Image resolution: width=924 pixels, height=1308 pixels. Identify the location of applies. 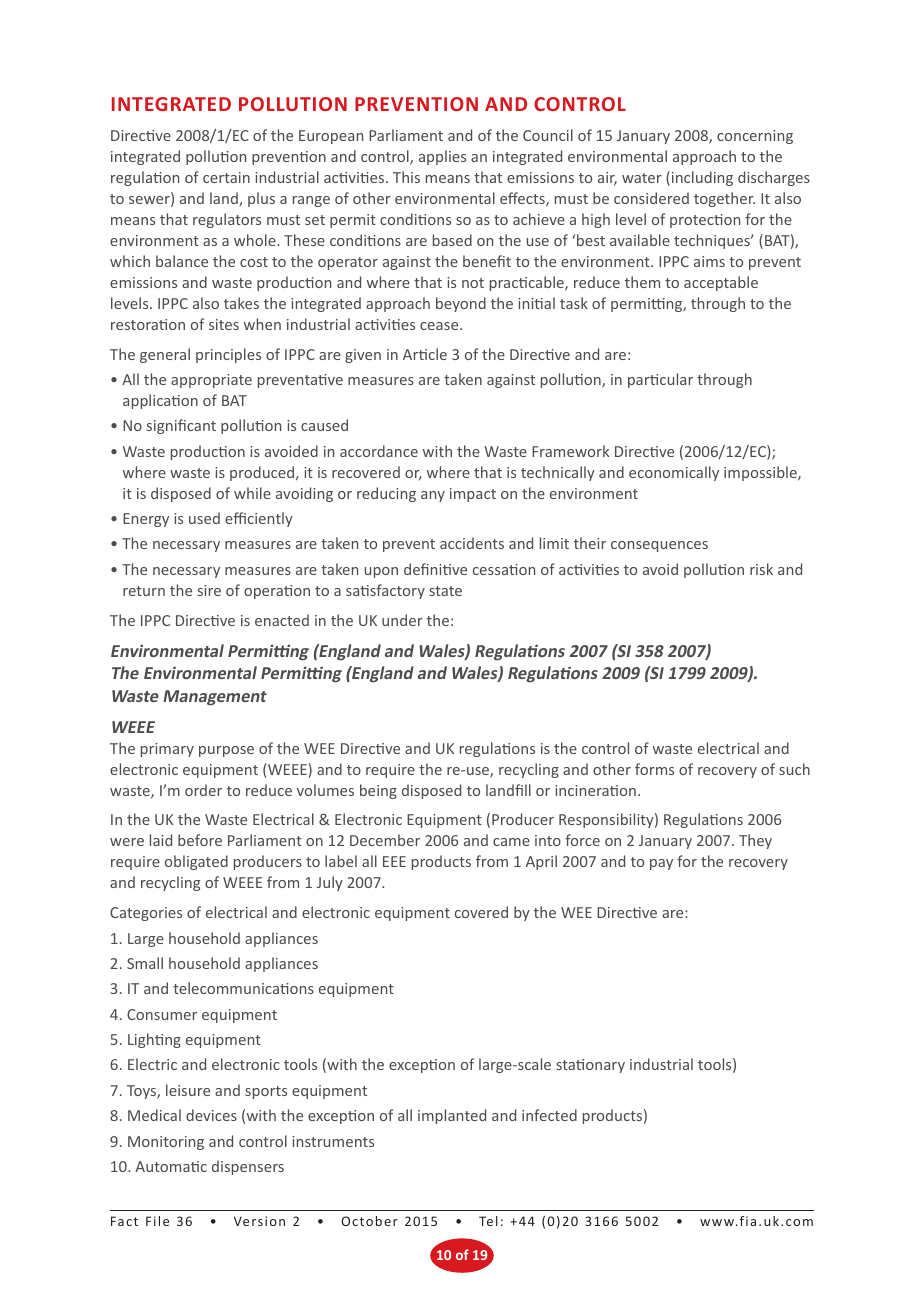
(442, 157).
